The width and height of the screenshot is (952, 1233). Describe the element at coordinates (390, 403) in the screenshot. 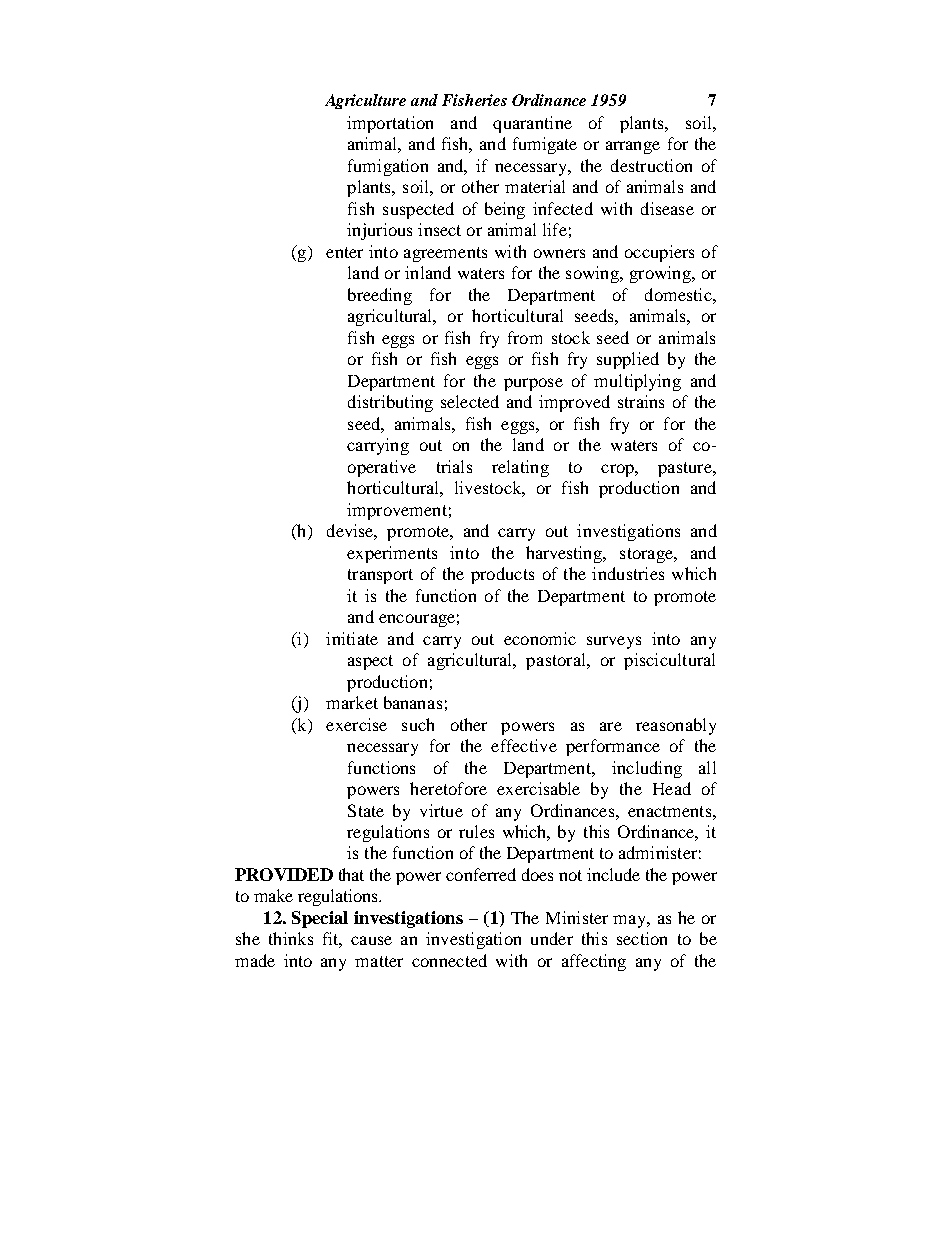

I see `distributing` at that location.
